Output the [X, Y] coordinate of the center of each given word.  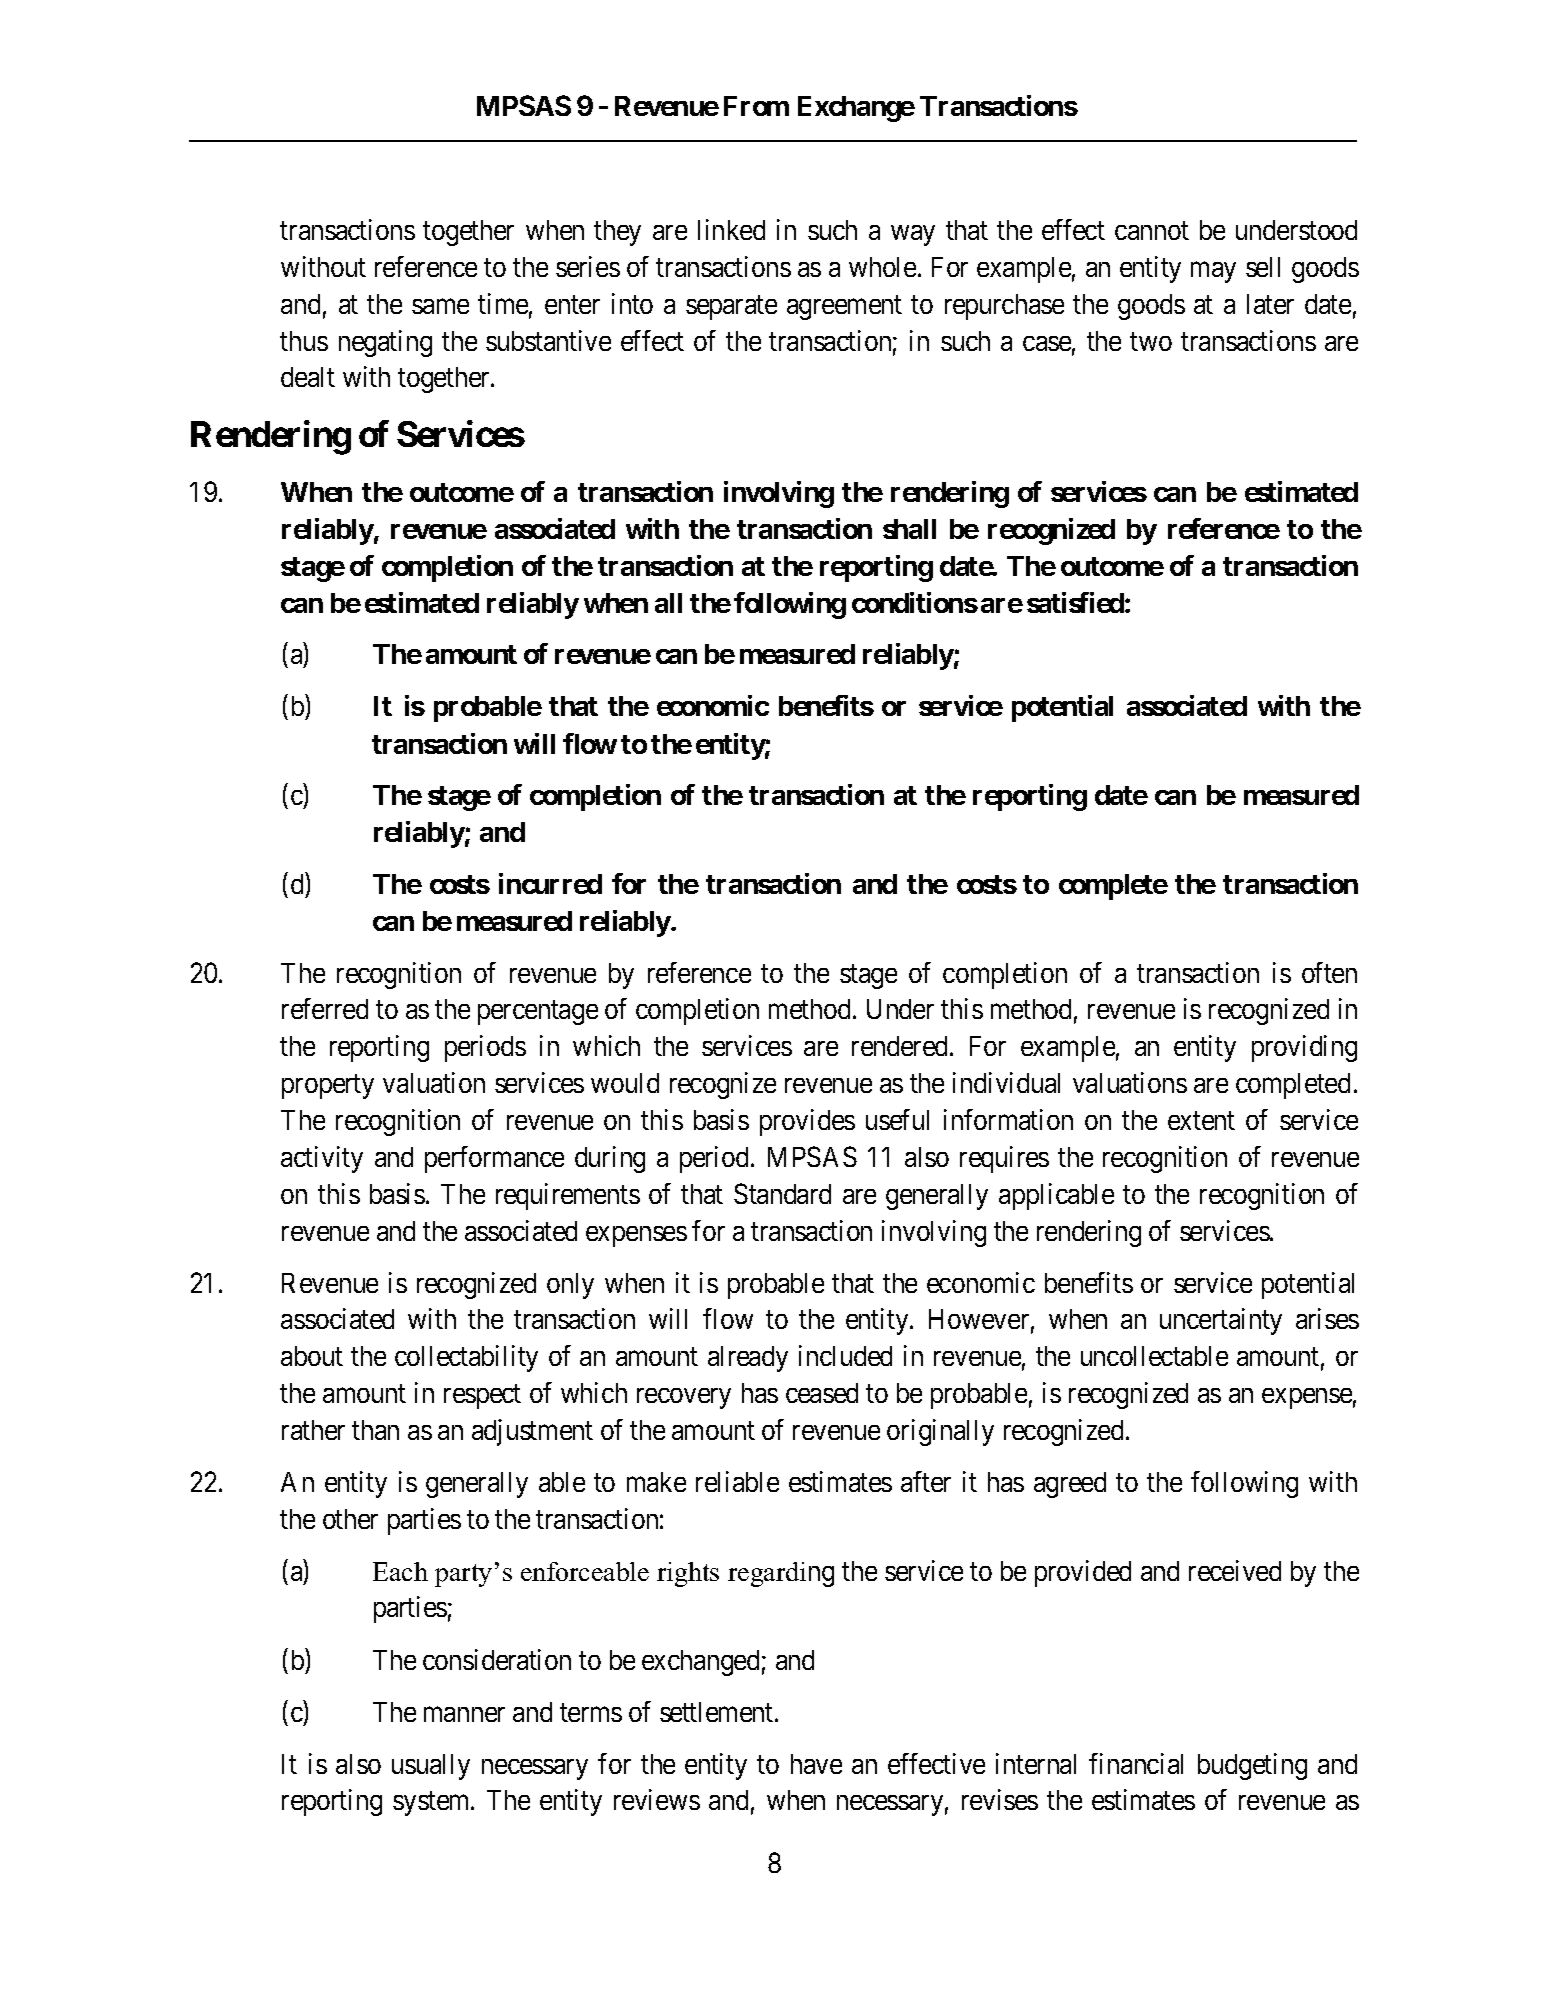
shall [909, 529]
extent [1201, 1121]
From [756, 106]
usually [431, 1767]
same [440, 306]
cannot [1152, 231]
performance [494, 1159]
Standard [782, 1193]
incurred [550, 883]
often [1329, 972]
